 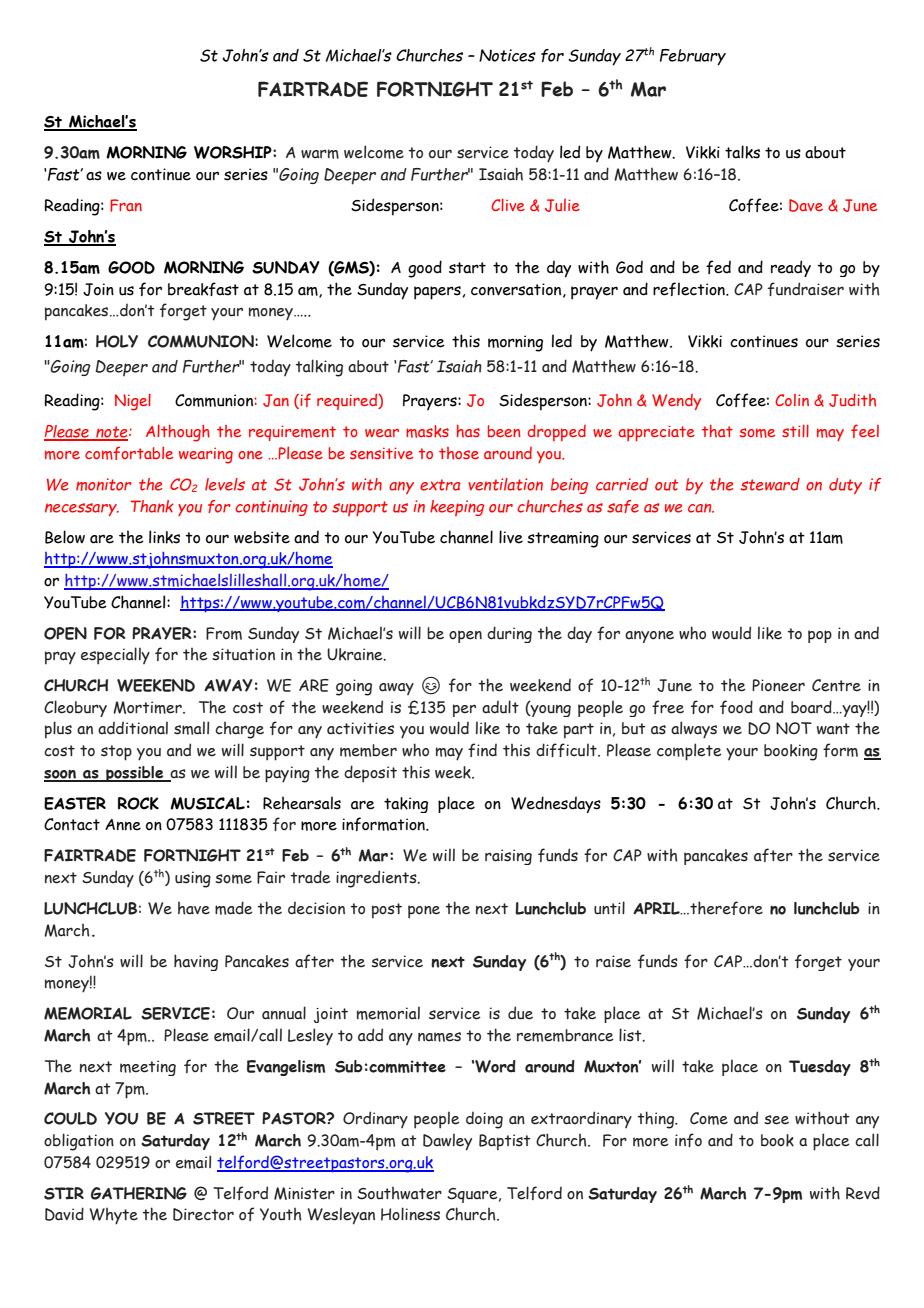 What do you see at coordinates (609, 908) in the screenshot?
I see `until` at bounding box center [609, 908].
